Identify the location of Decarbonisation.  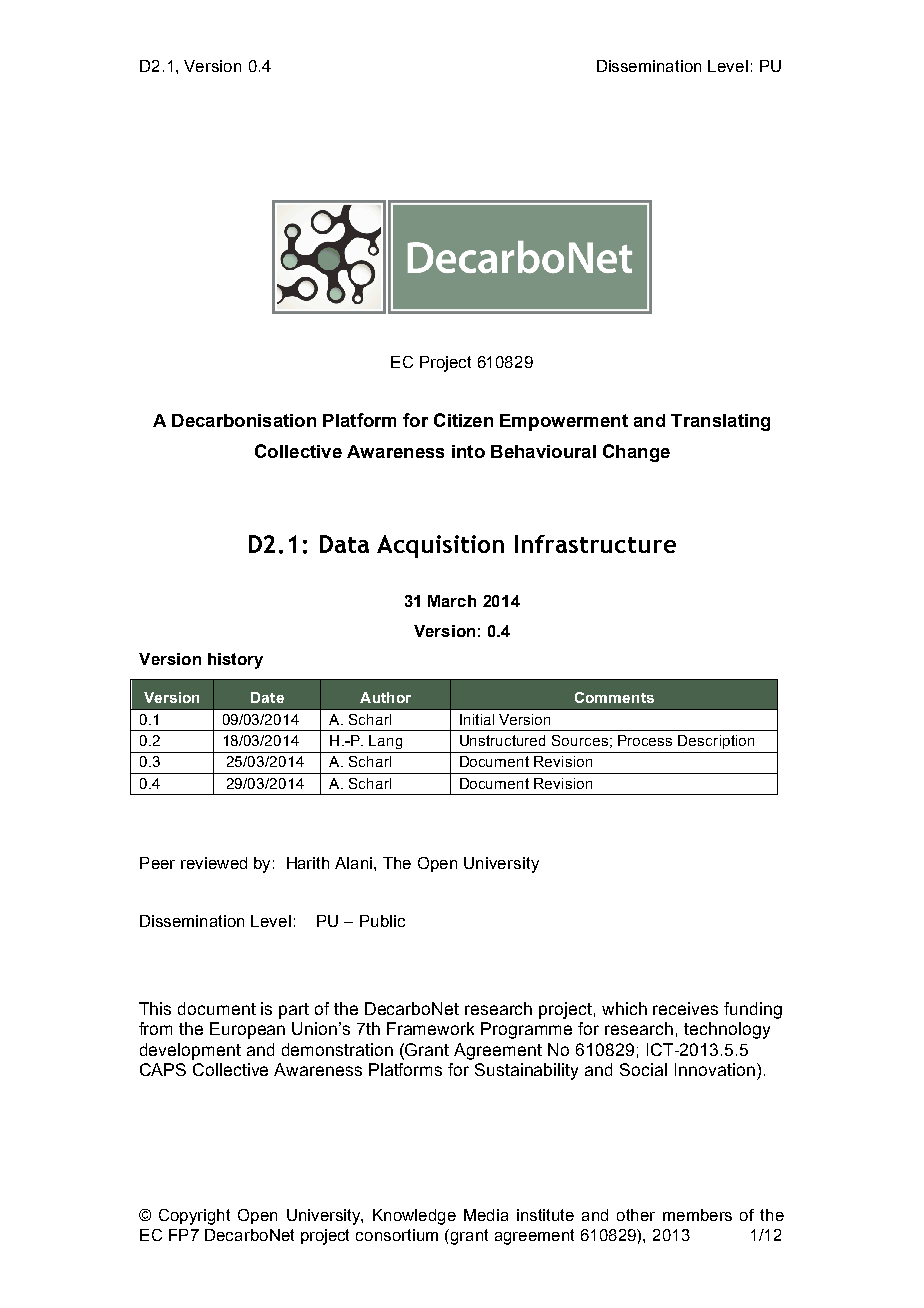
(244, 420).
